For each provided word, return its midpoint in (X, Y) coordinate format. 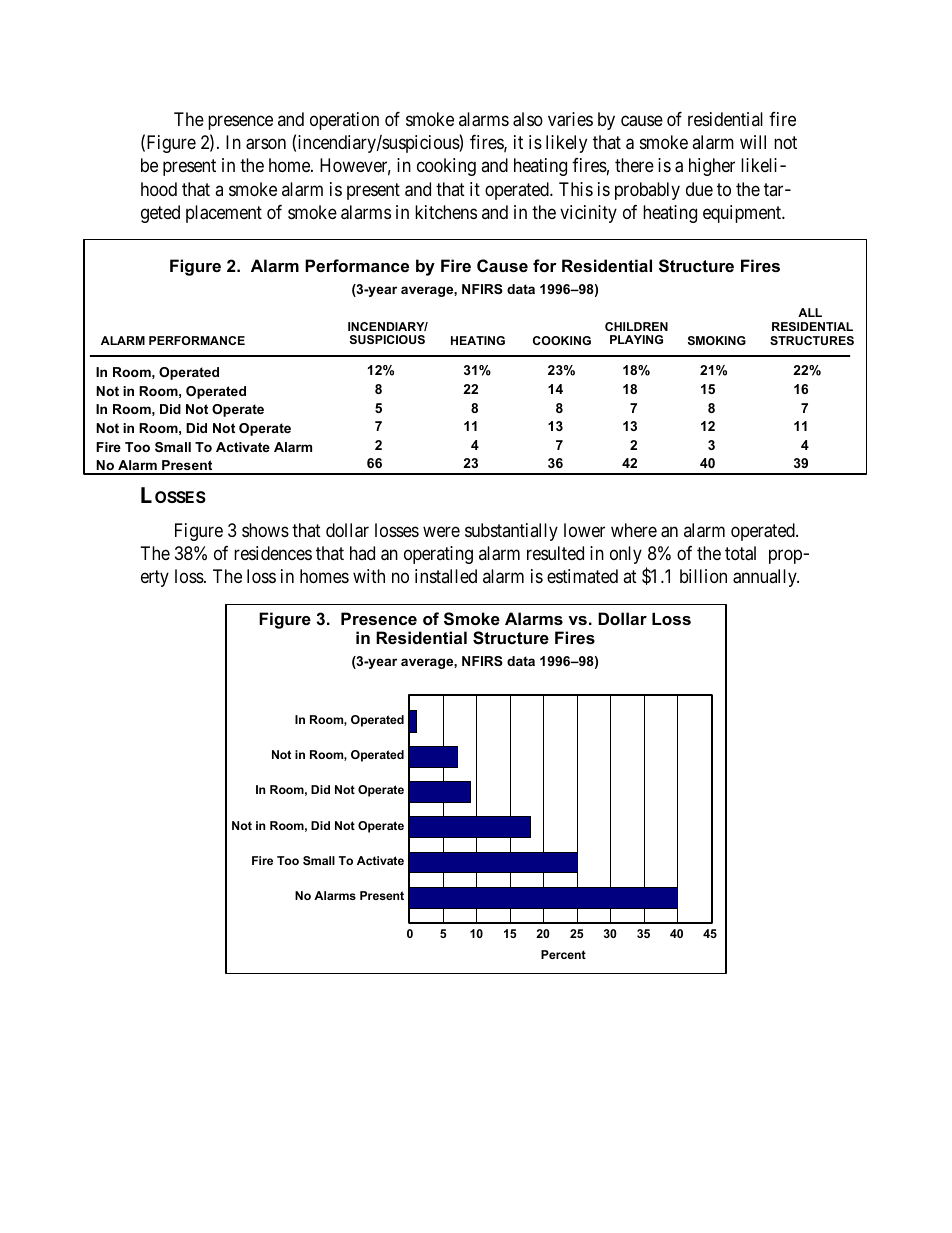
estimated (582, 576)
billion (703, 576)
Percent (563, 954)
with (369, 576)
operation (344, 121)
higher (712, 167)
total (740, 553)
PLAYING (636, 339)
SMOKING (717, 340)
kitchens (446, 212)
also (528, 119)
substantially (511, 532)
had (362, 553)
